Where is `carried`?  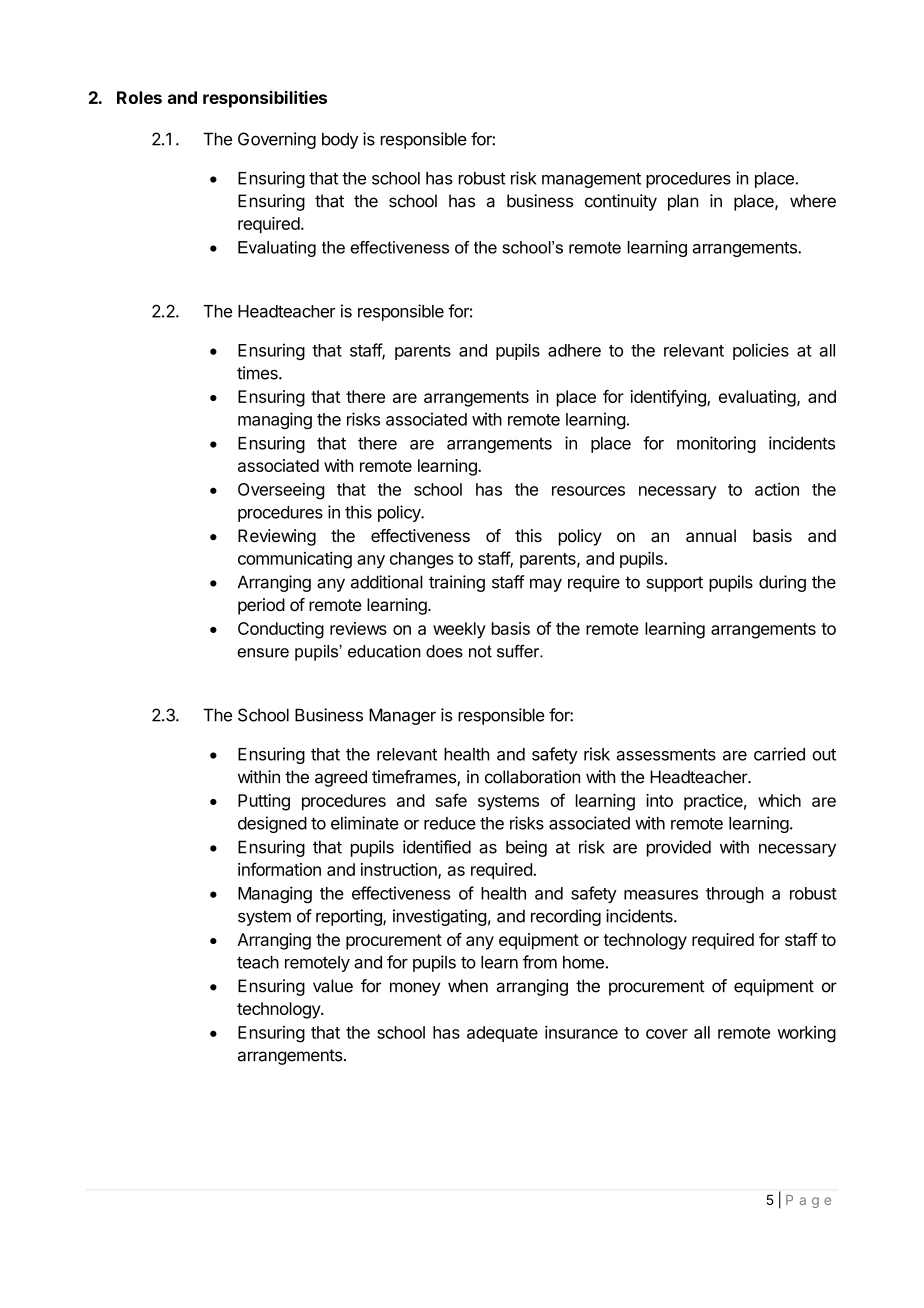
carried is located at coordinates (779, 754).
